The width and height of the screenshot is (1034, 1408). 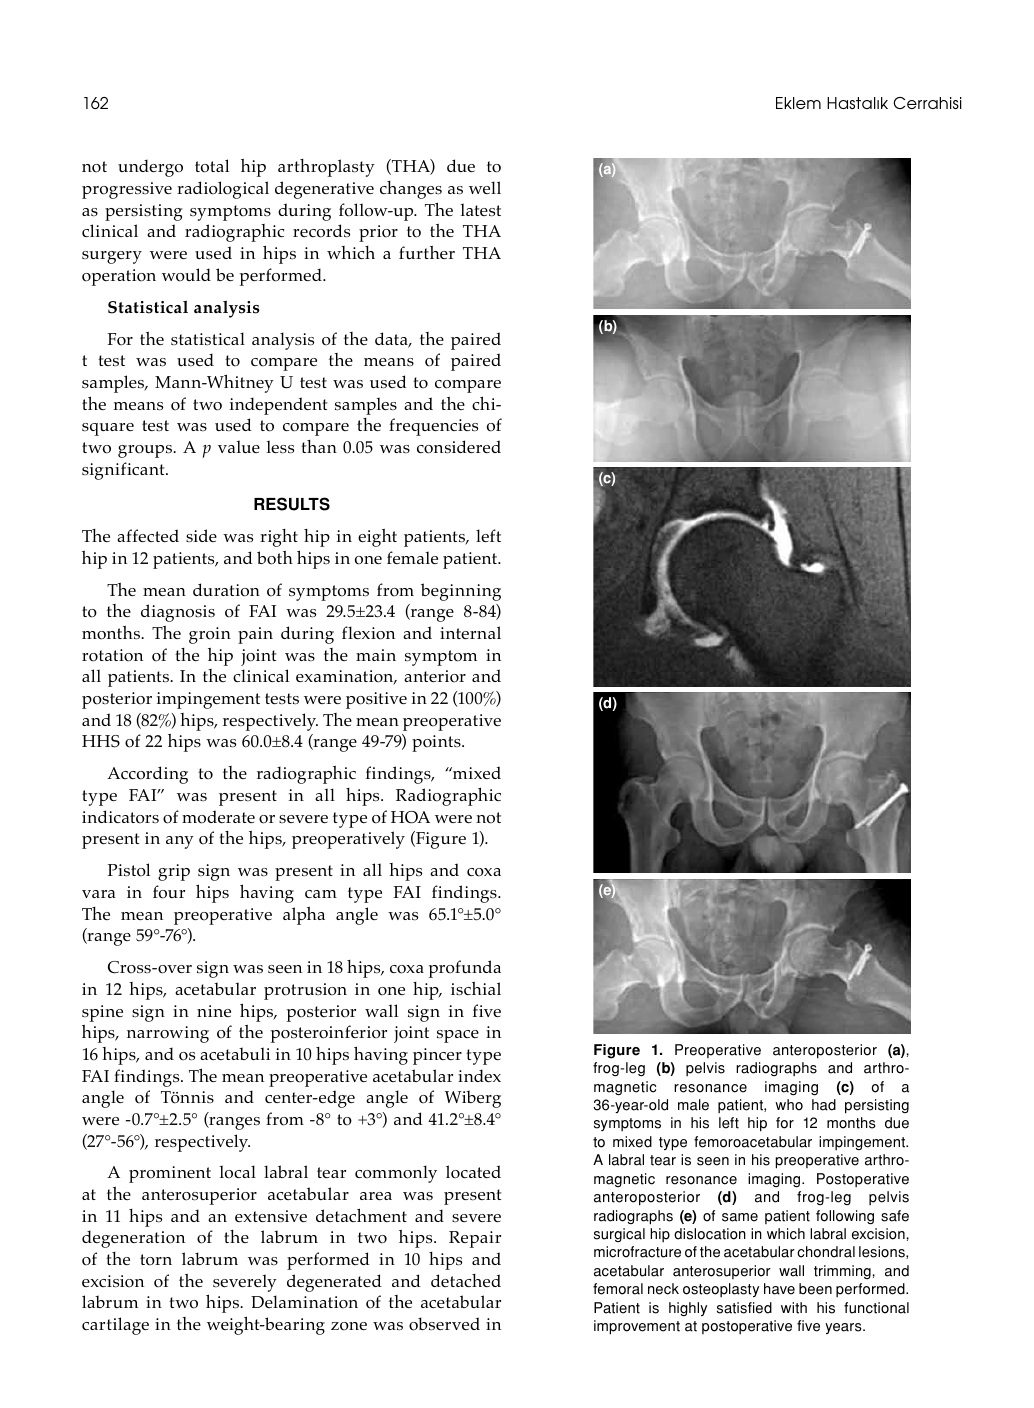 I want to click on anterior, so click(x=435, y=676).
